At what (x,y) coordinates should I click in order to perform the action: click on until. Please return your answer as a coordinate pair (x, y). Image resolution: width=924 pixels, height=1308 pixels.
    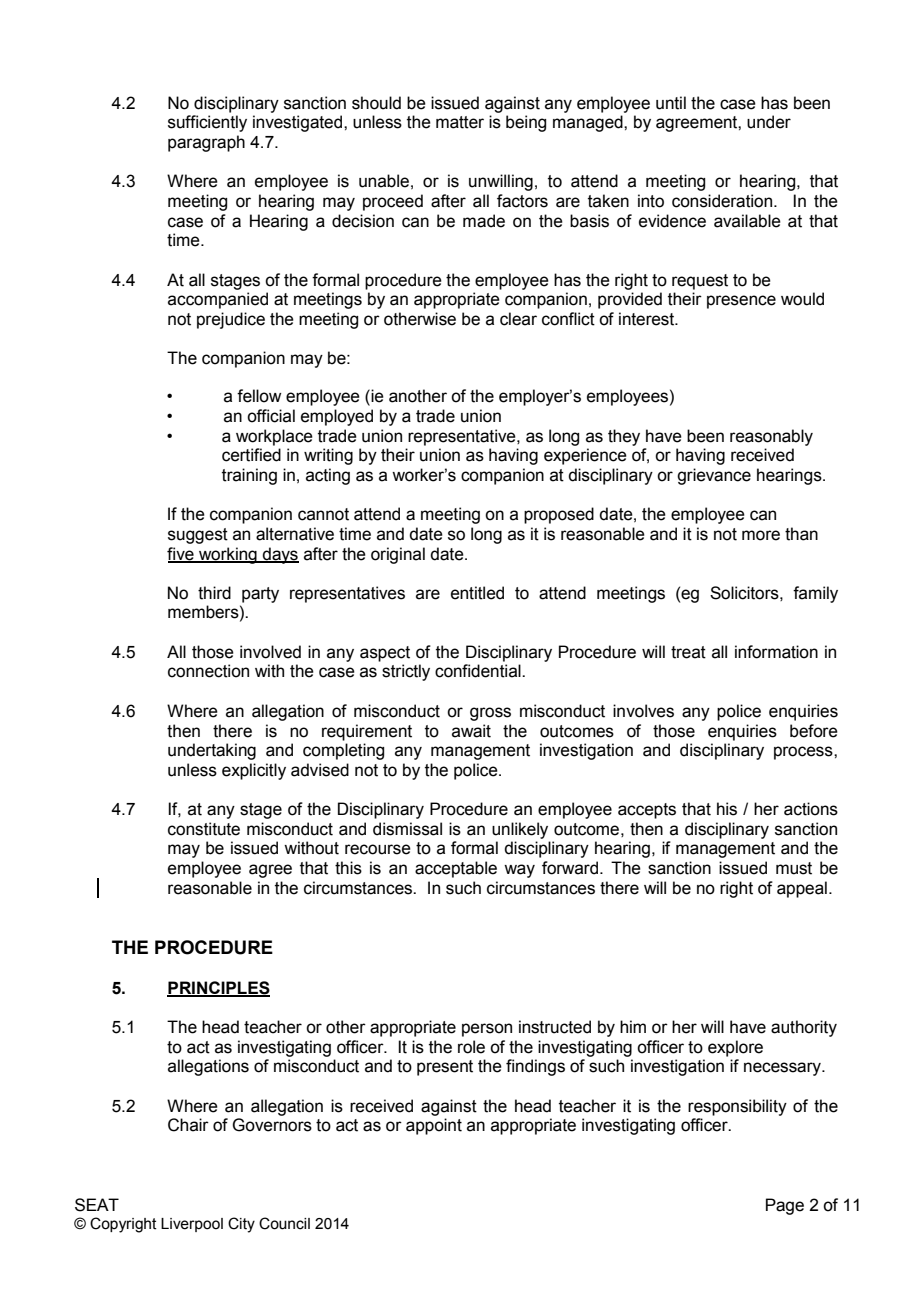
    Looking at the image, I should click on (671, 103).
